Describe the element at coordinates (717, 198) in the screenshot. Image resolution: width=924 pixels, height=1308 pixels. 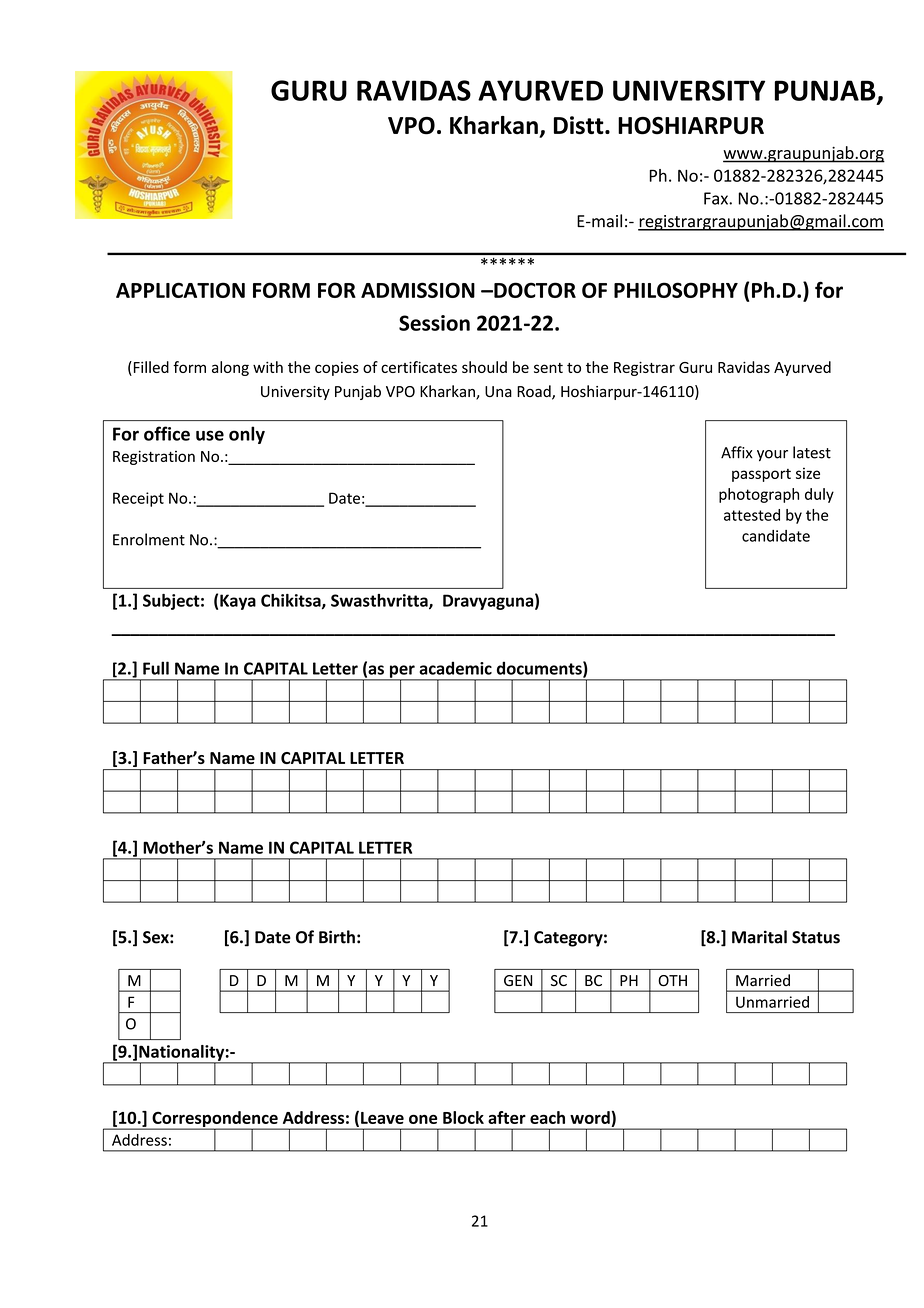
I see `Fax` at that location.
